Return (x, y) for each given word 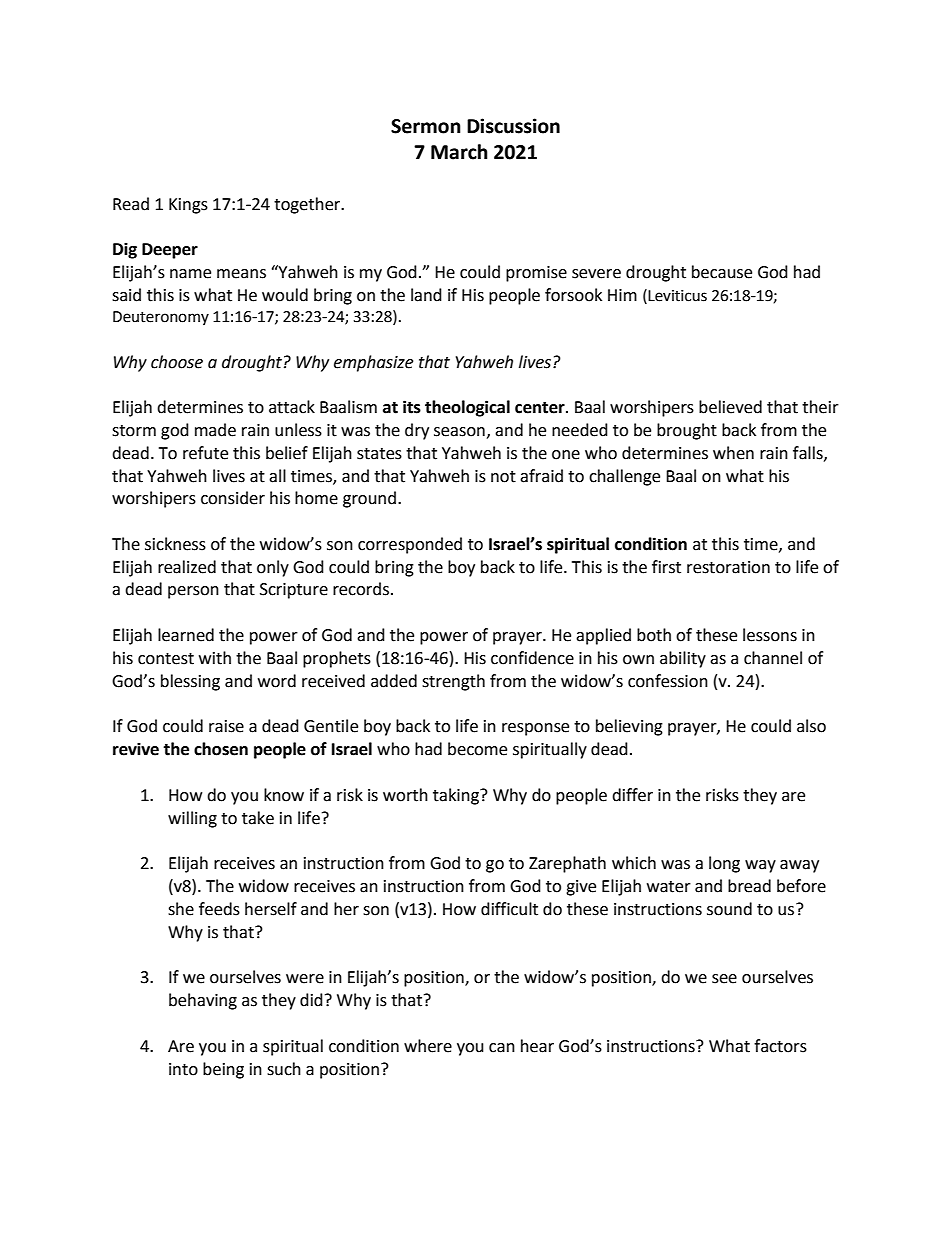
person (193, 592)
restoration (728, 567)
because (722, 272)
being (223, 1070)
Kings (188, 206)
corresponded (410, 545)
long (724, 864)
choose (177, 362)
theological (467, 408)
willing (192, 819)
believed (730, 407)
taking (457, 796)
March (459, 152)
